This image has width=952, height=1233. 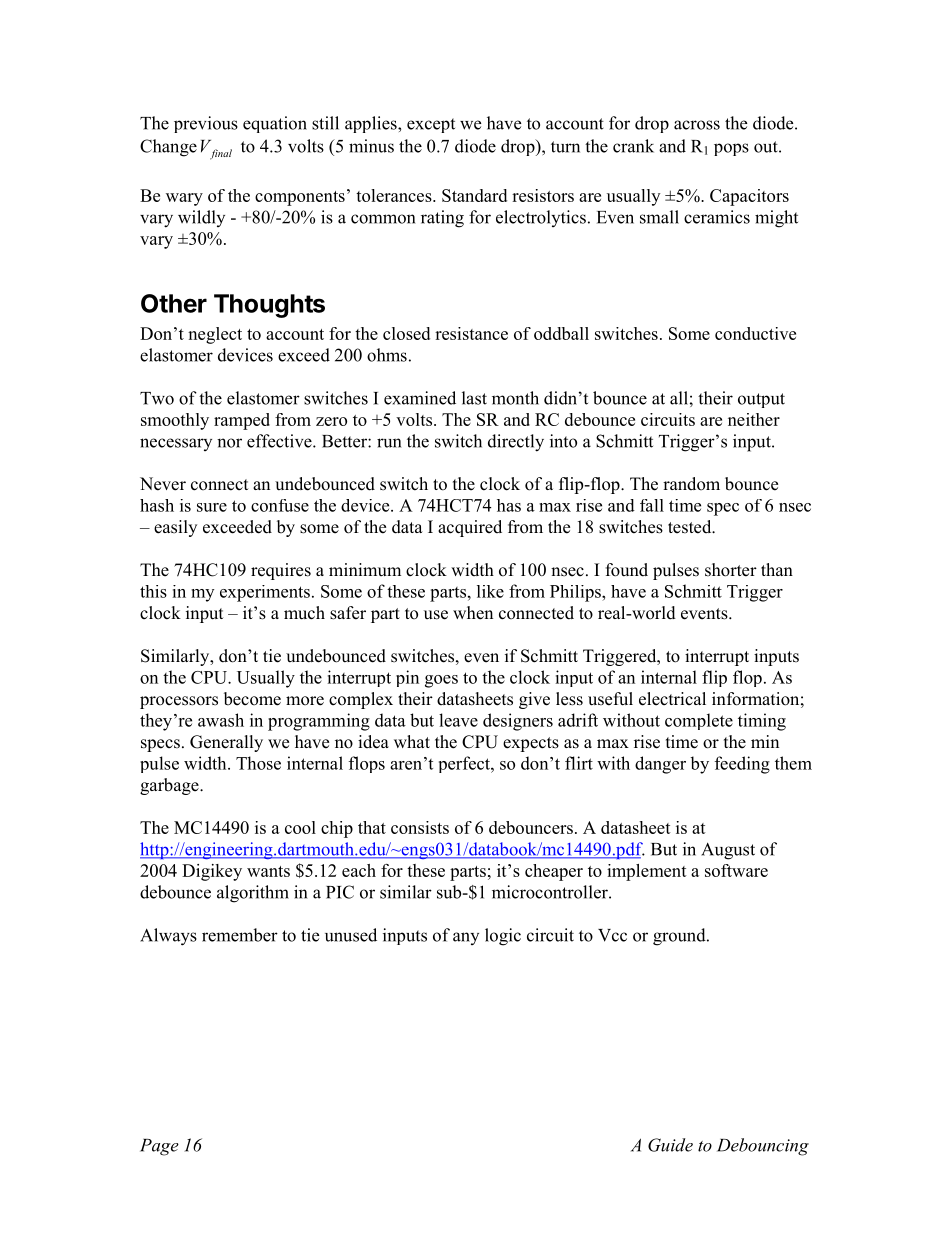 What do you see at coordinates (731, 149) in the image?
I see `pops` at bounding box center [731, 149].
